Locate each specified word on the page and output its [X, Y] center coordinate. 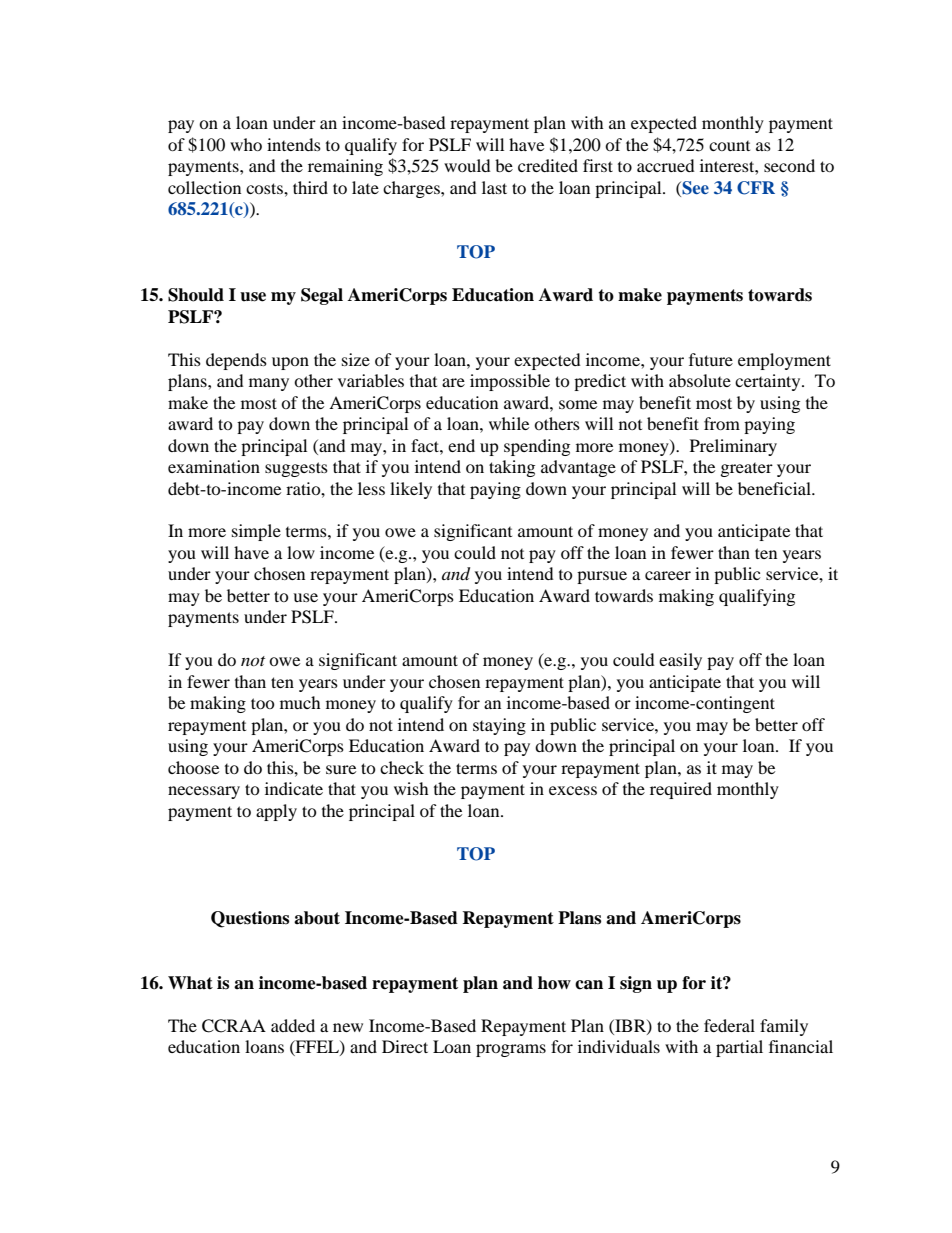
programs [511, 1050]
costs [265, 188]
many [269, 384]
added [293, 1025]
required [681, 790]
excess [573, 790]
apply [276, 812]
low [301, 552]
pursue [602, 577]
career [668, 575]
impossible [510, 382]
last [494, 187]
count [729, 146]
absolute [700, 380]
